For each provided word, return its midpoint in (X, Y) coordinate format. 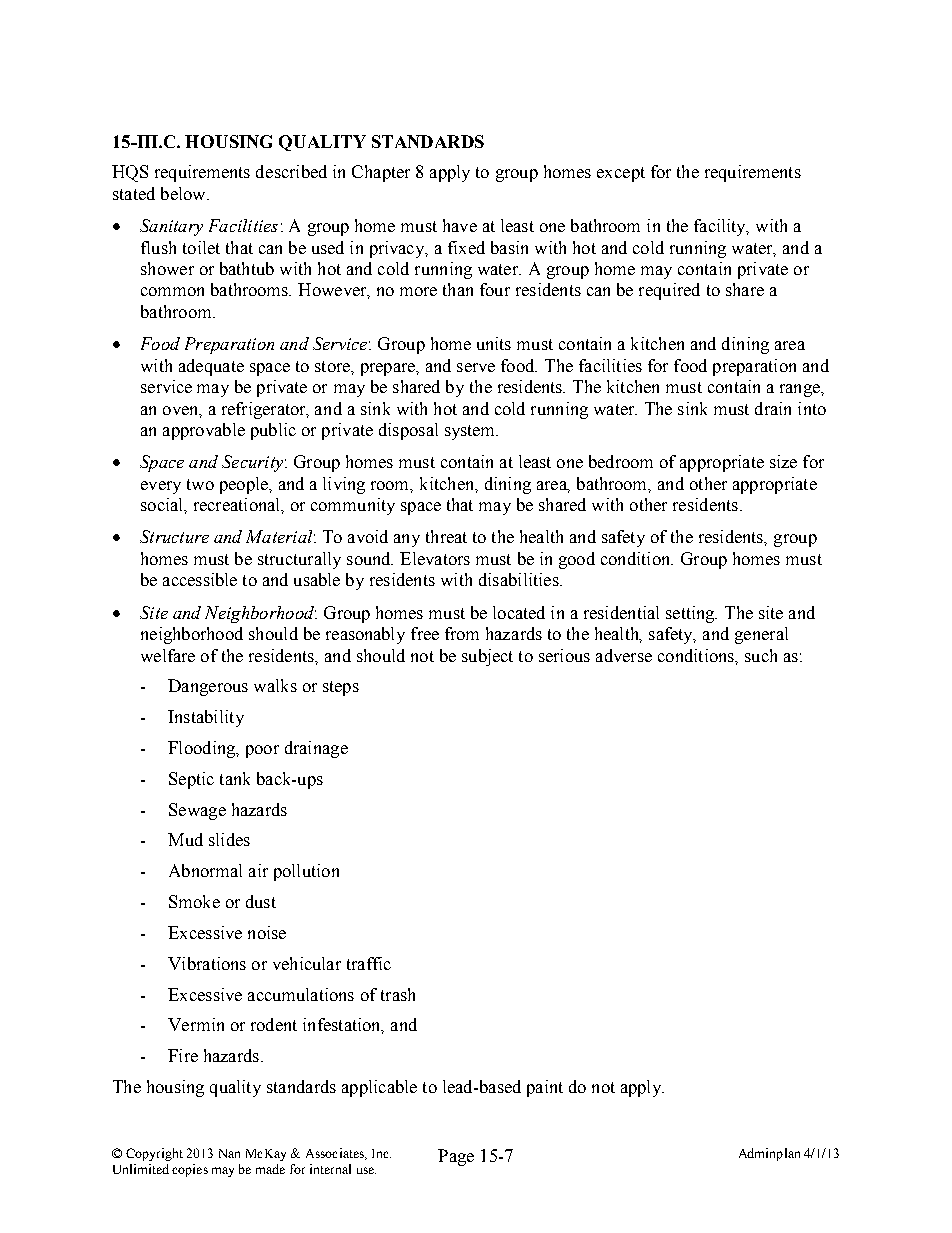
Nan (229, 1153)
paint (545, 1088)
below (184, 193)
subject (487, 657)
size (783, 461)
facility (721, 227)
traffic (369, 963)
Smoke (194, 901)
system (471, 432)
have (460, 225)
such (761, 655)
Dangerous (208, 687)
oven (182, 411)
